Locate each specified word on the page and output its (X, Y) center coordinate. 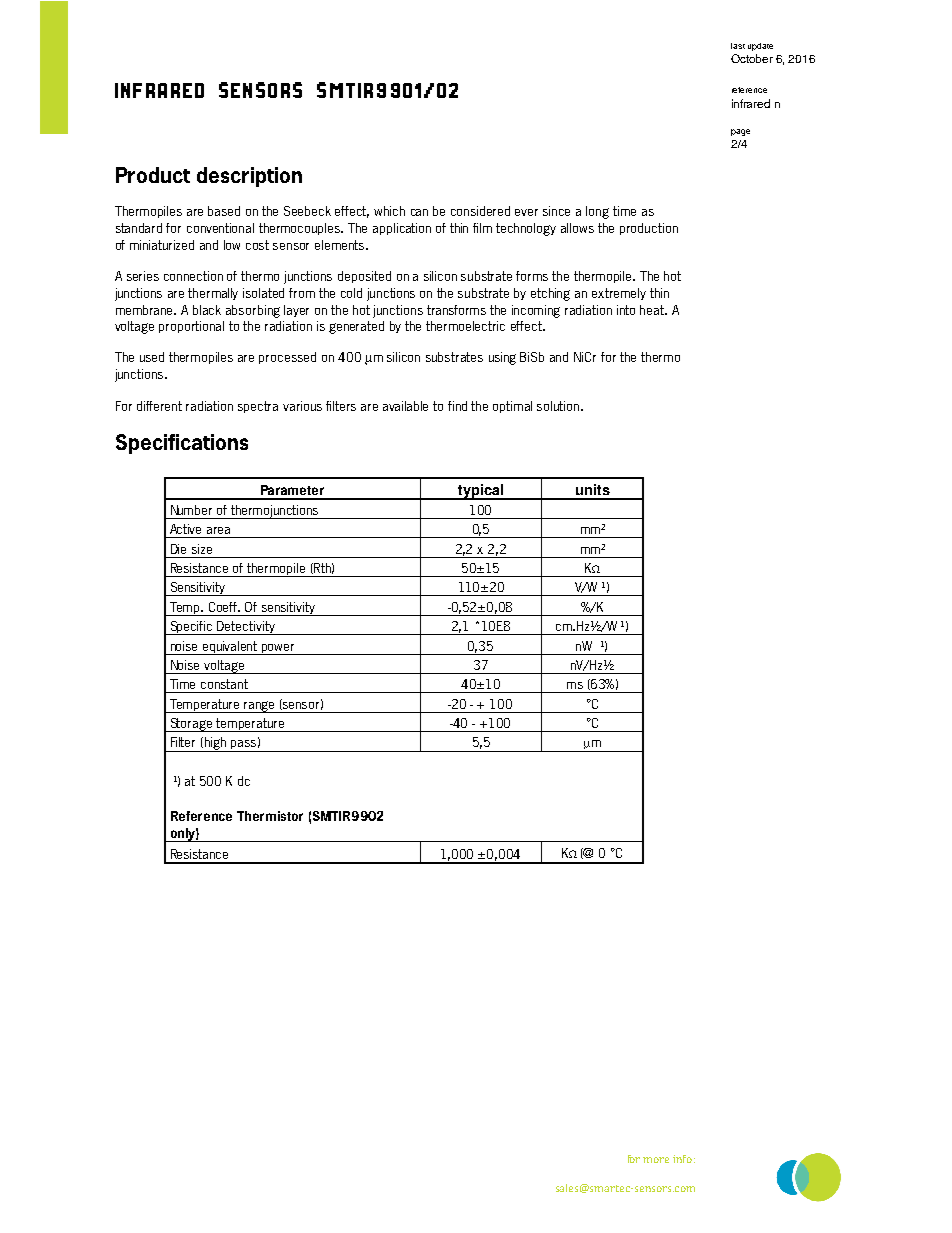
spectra (258, 407)
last (738, 46)
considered (480, 211)
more (656, 1160)
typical (480, 492)
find (457, 406)
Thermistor (270, 816)
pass (243, 746)
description (249, 177)
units (593, 489)
